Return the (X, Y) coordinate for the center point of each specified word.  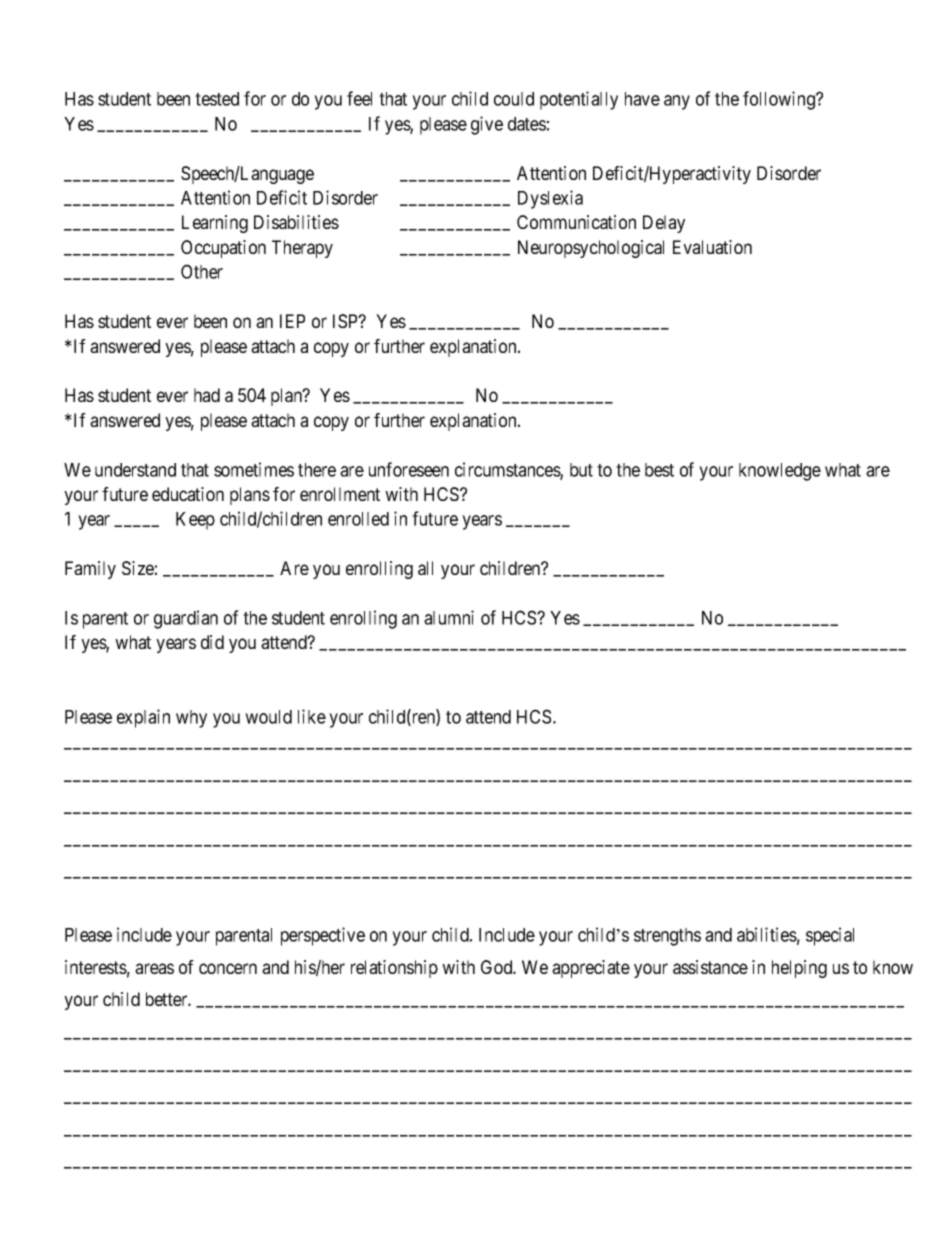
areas (154, 968)
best (659, 470)
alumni (449, 617)
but (581, 470)
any (677, 102)
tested (217, 99)
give (487, 125)
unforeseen (409, 469)
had (207, 395)
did (212, 642)
